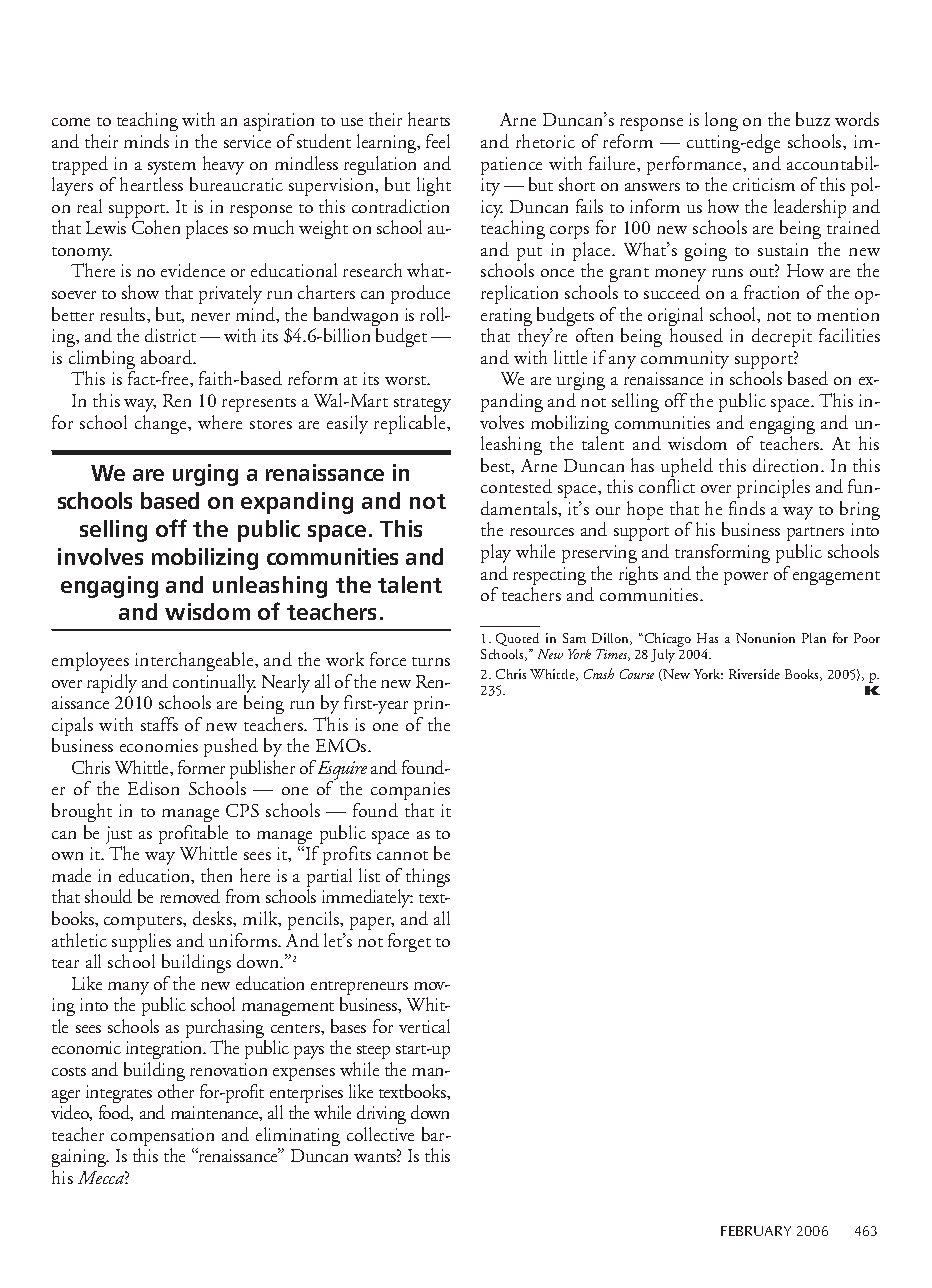 The image size is (932, 1288). Describe the element at coordinates (438, 141) in the page. I see `feel` at that location.
